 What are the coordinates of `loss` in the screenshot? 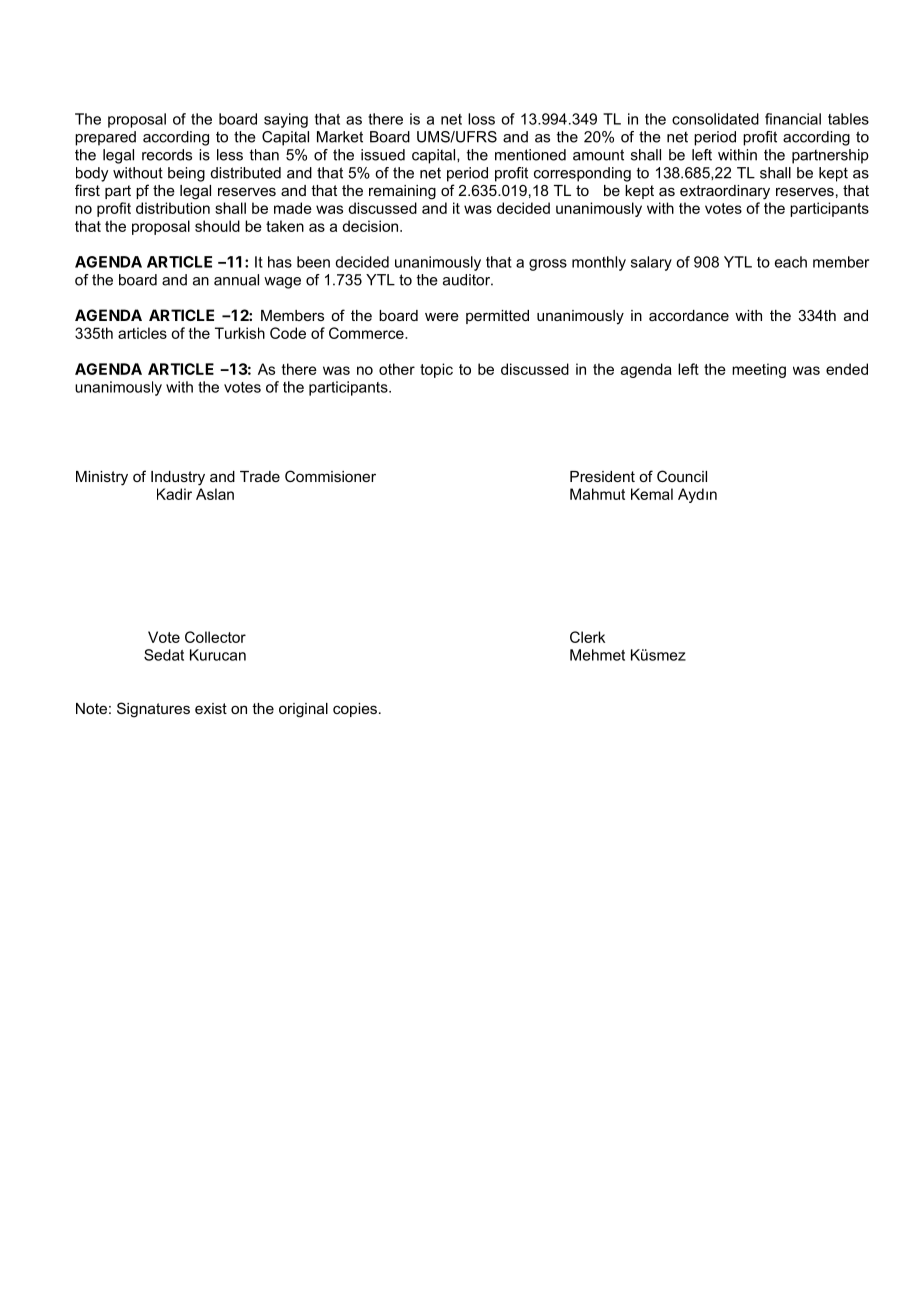 It's located at (481, 119).
